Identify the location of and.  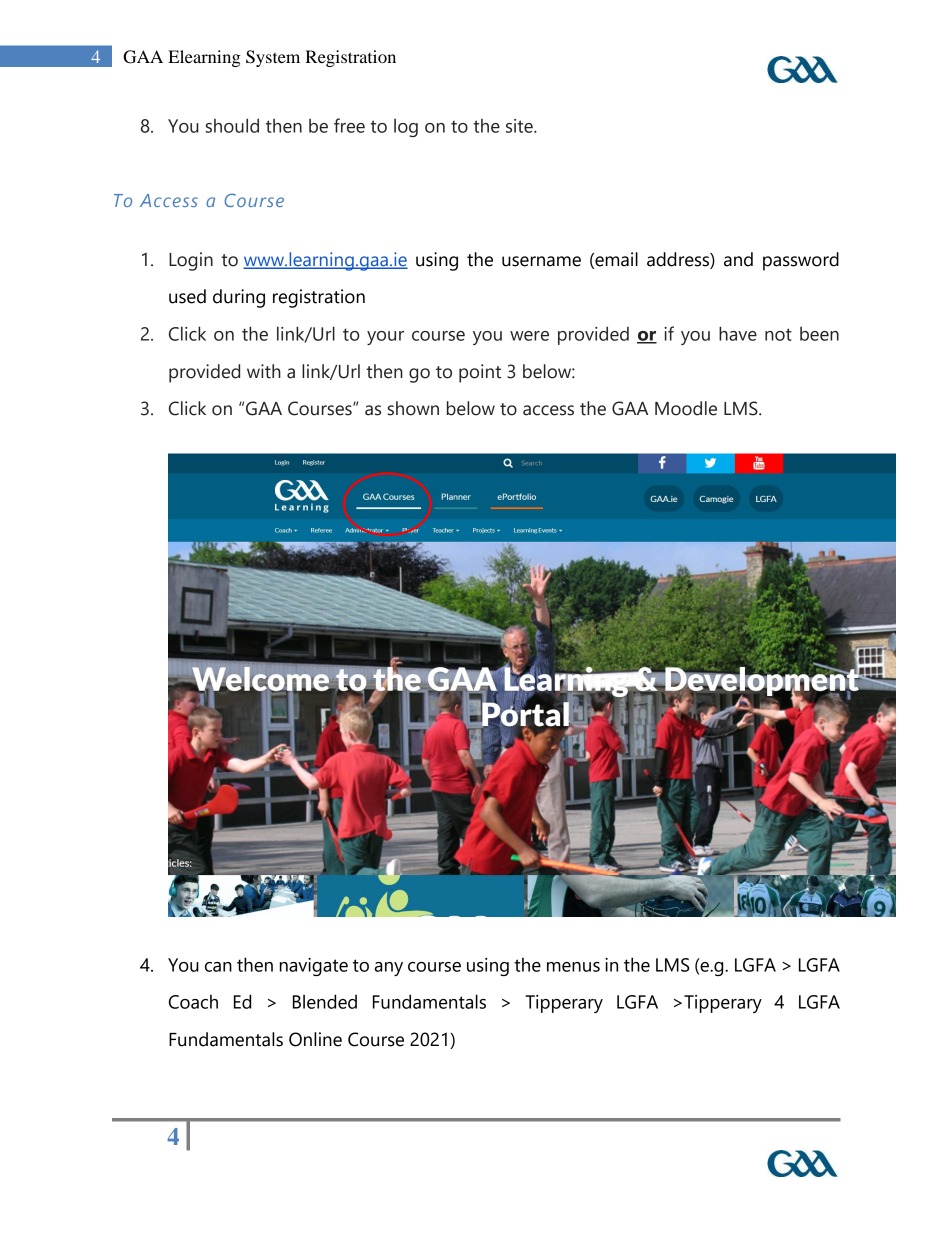
(738, 259).
